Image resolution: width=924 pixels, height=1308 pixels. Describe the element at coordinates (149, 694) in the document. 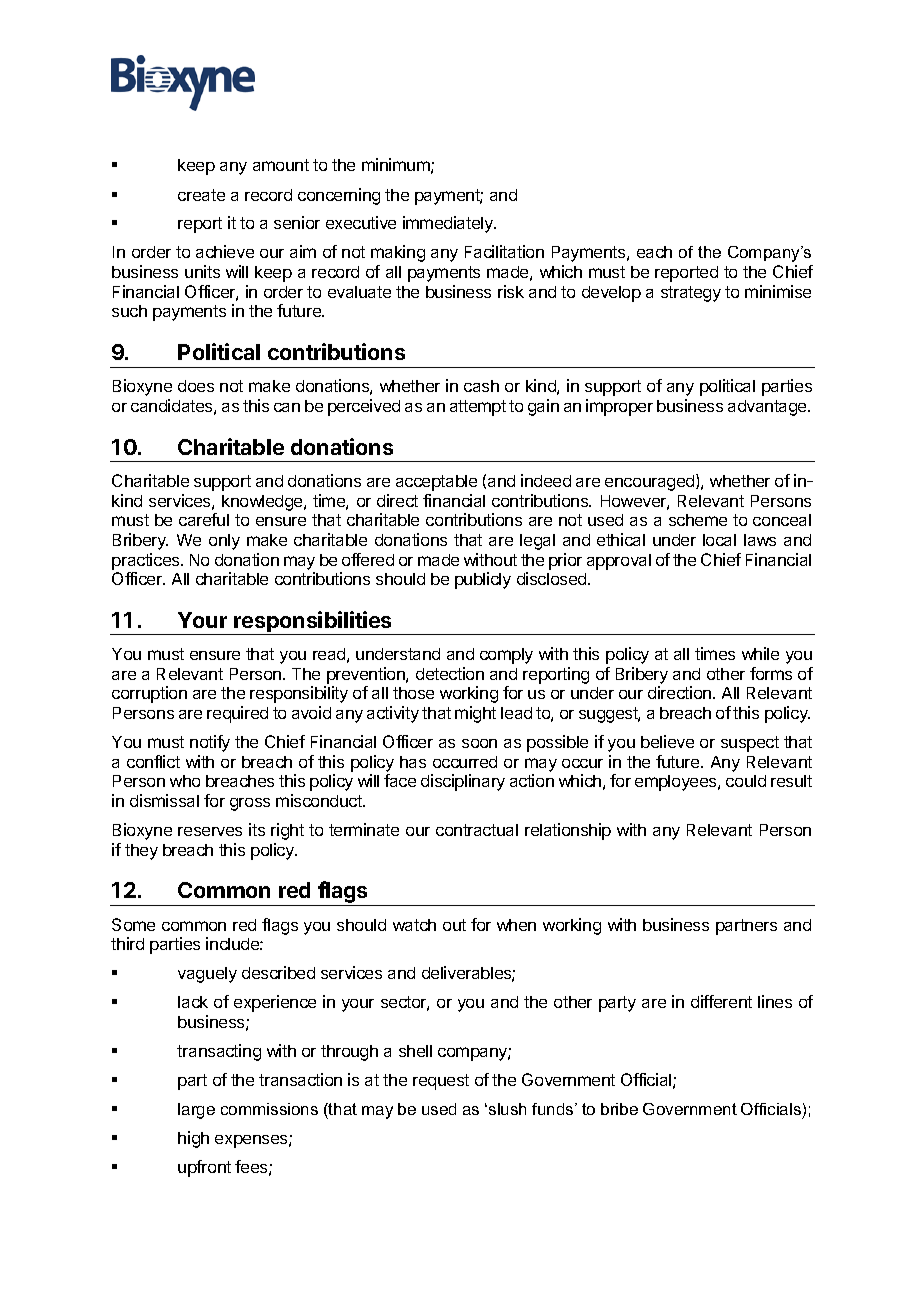

I see `corruption` at that location.
